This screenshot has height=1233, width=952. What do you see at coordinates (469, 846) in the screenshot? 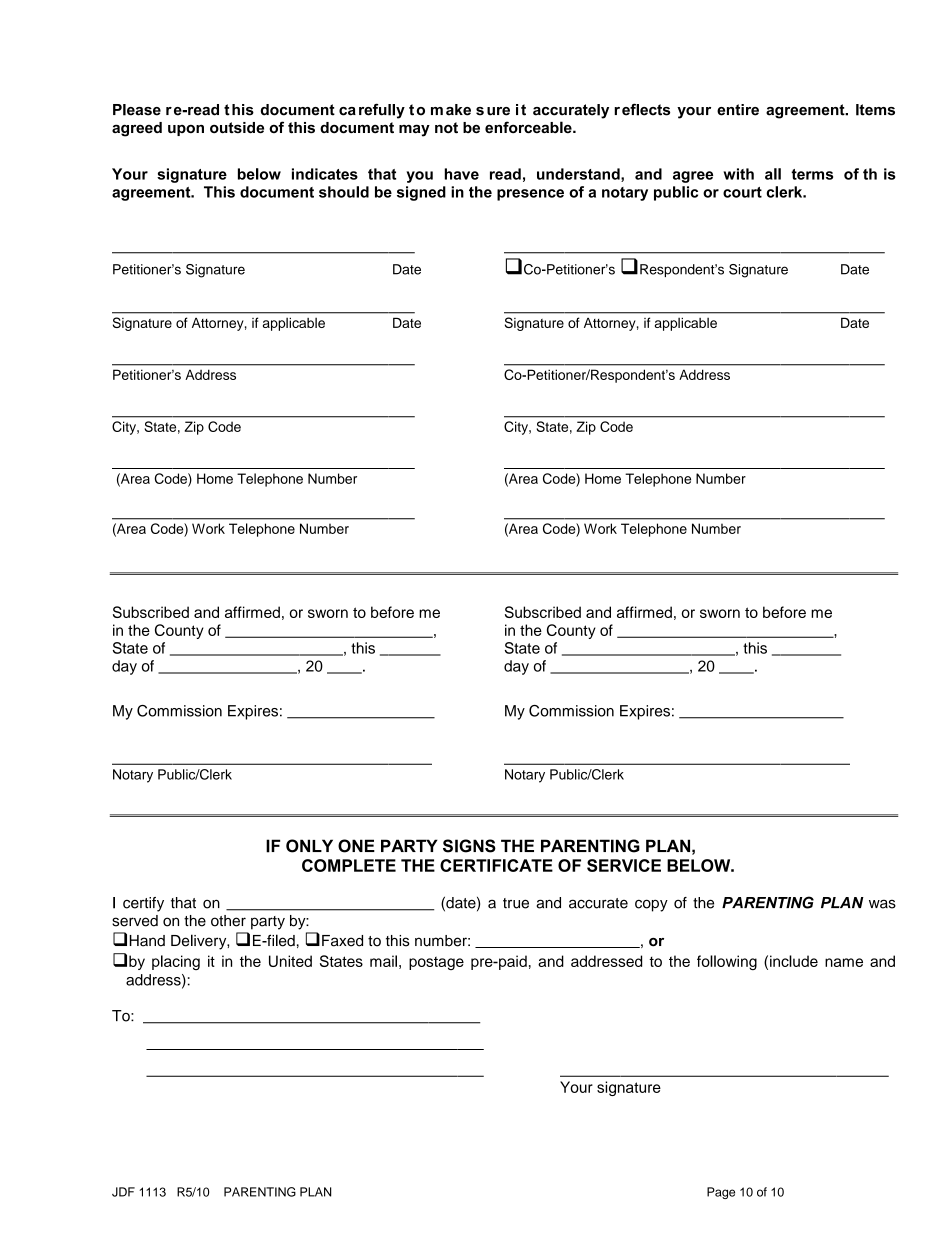
I see `SIGNS` at bounding box center [469, 846].
